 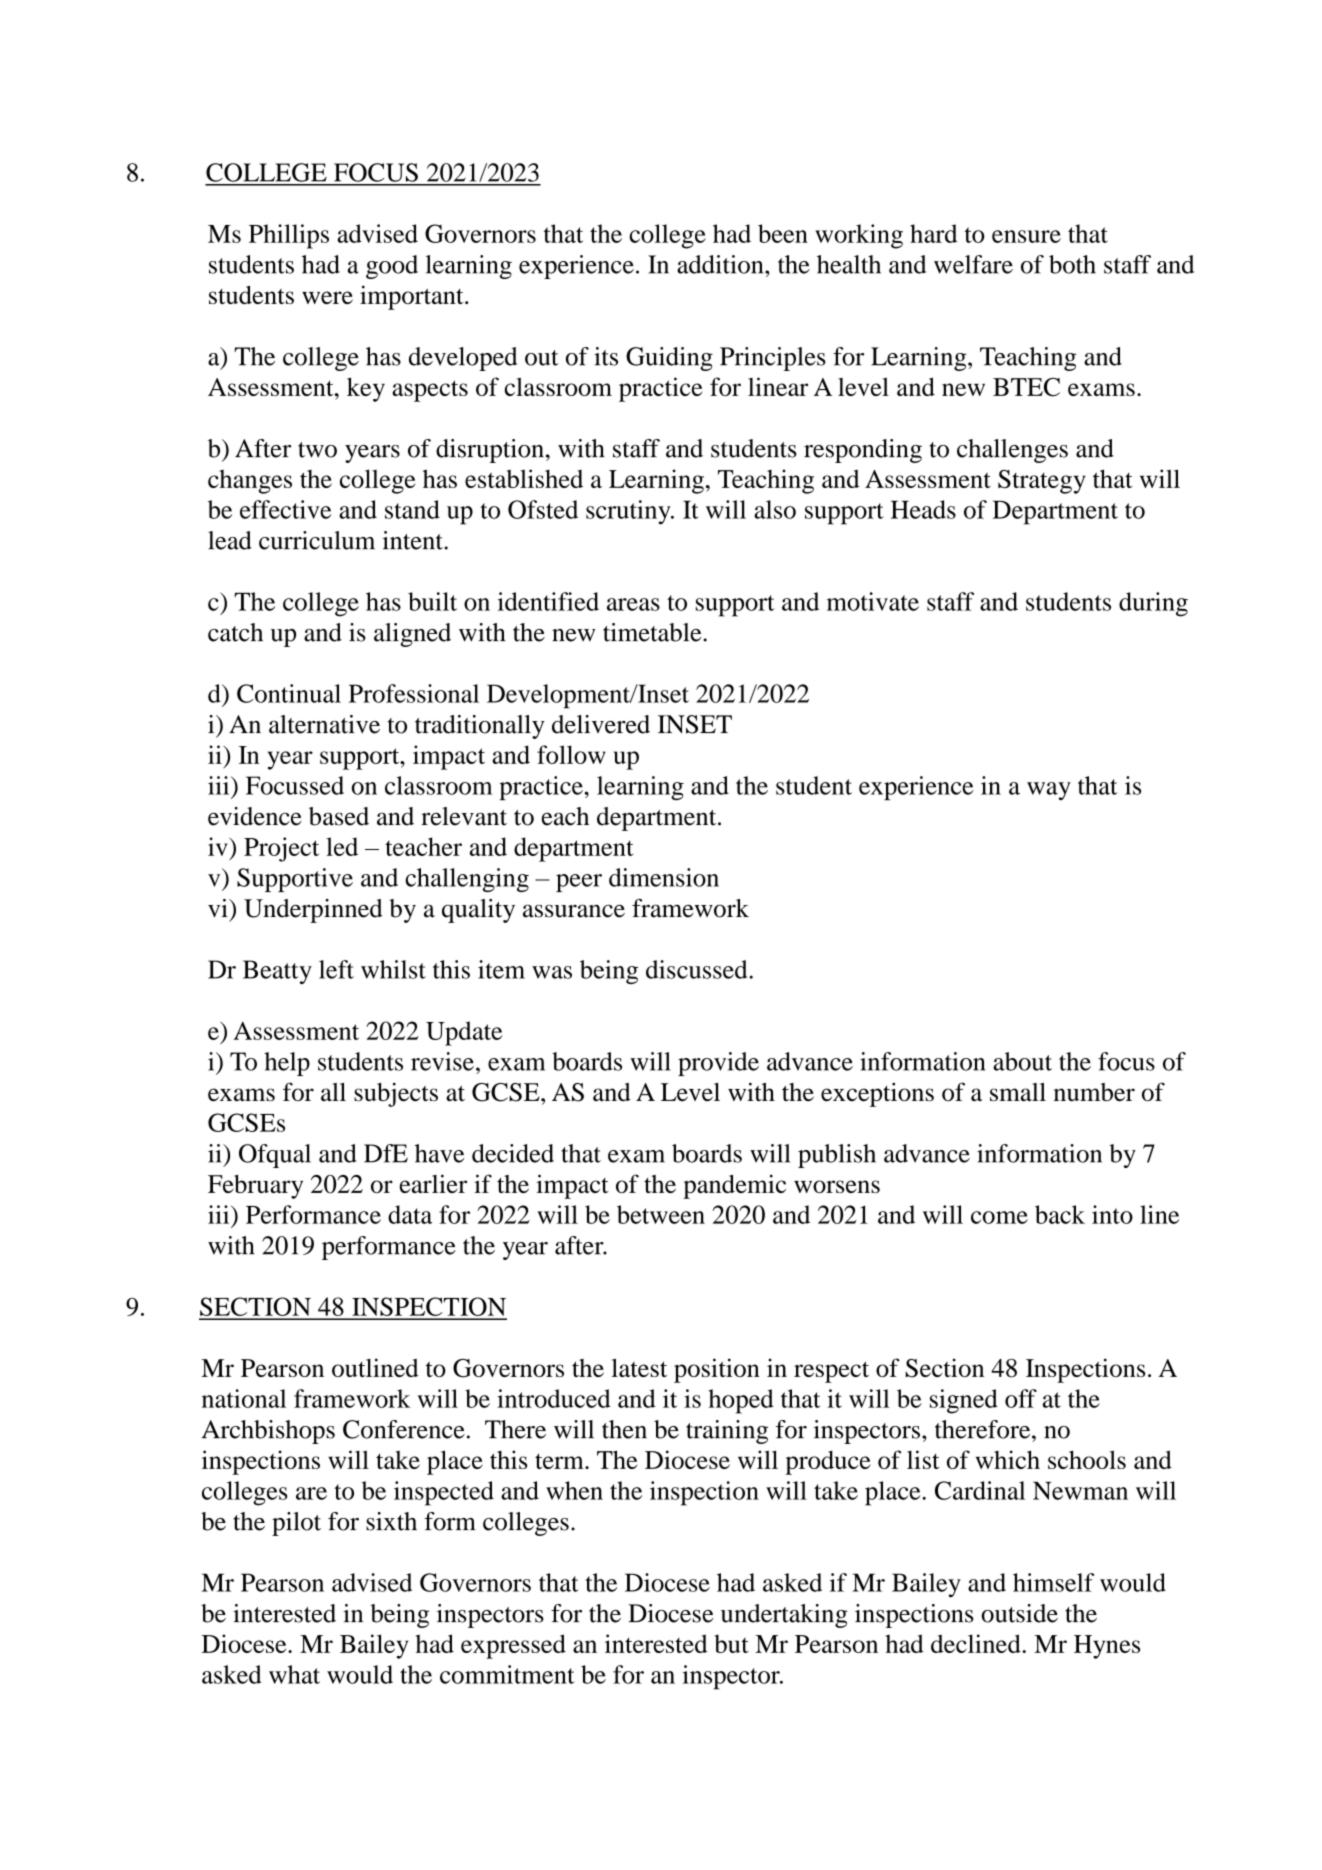 What do you see at coordinates (327, 297) in the document?
I see `were` at bounding box center [327, 297].
